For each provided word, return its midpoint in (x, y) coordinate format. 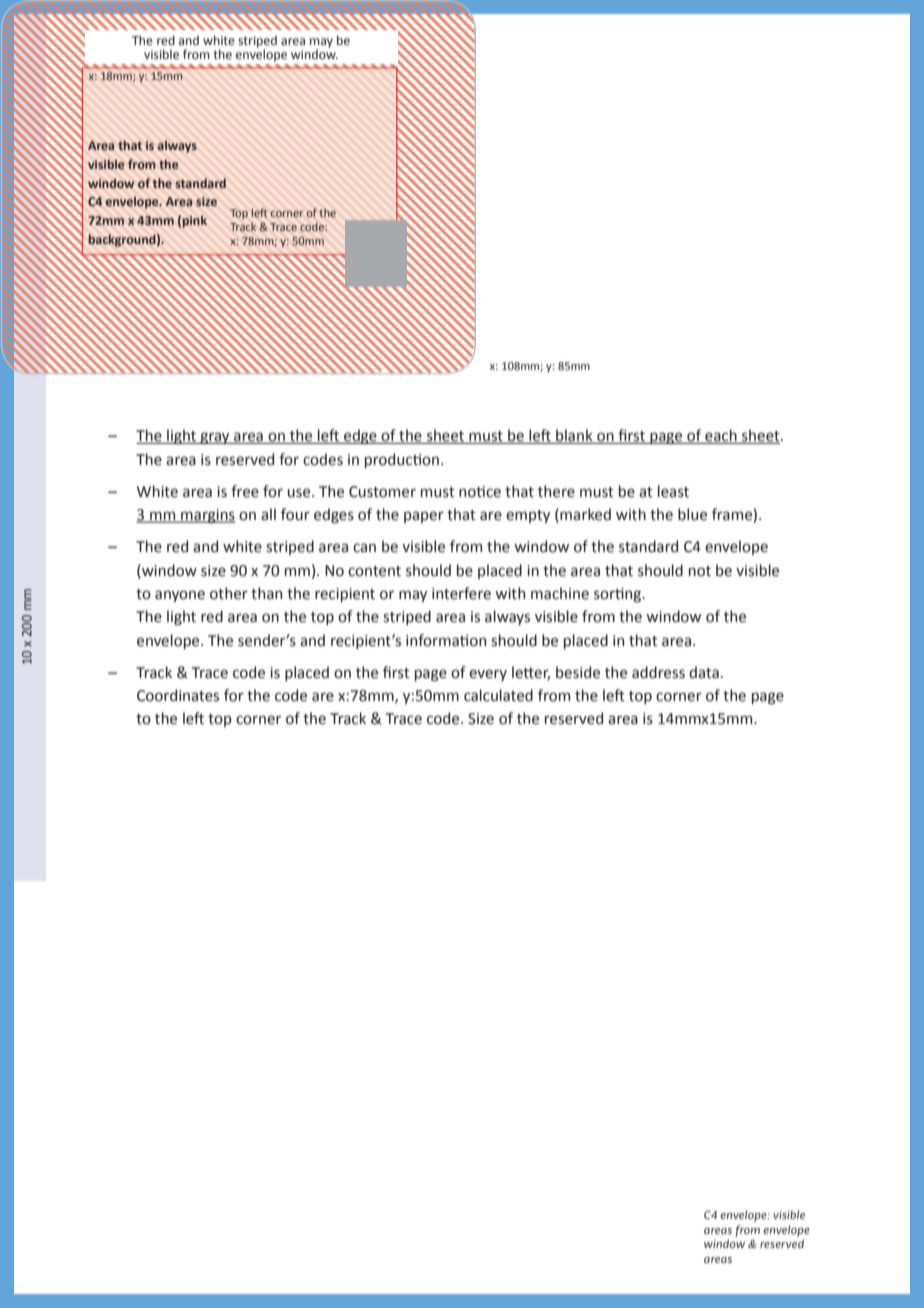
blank (574, 436)
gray (215, 438)
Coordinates (178, 695)
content (374, 571)
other (229, 593)
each (721, 436)
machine (560, 593)
